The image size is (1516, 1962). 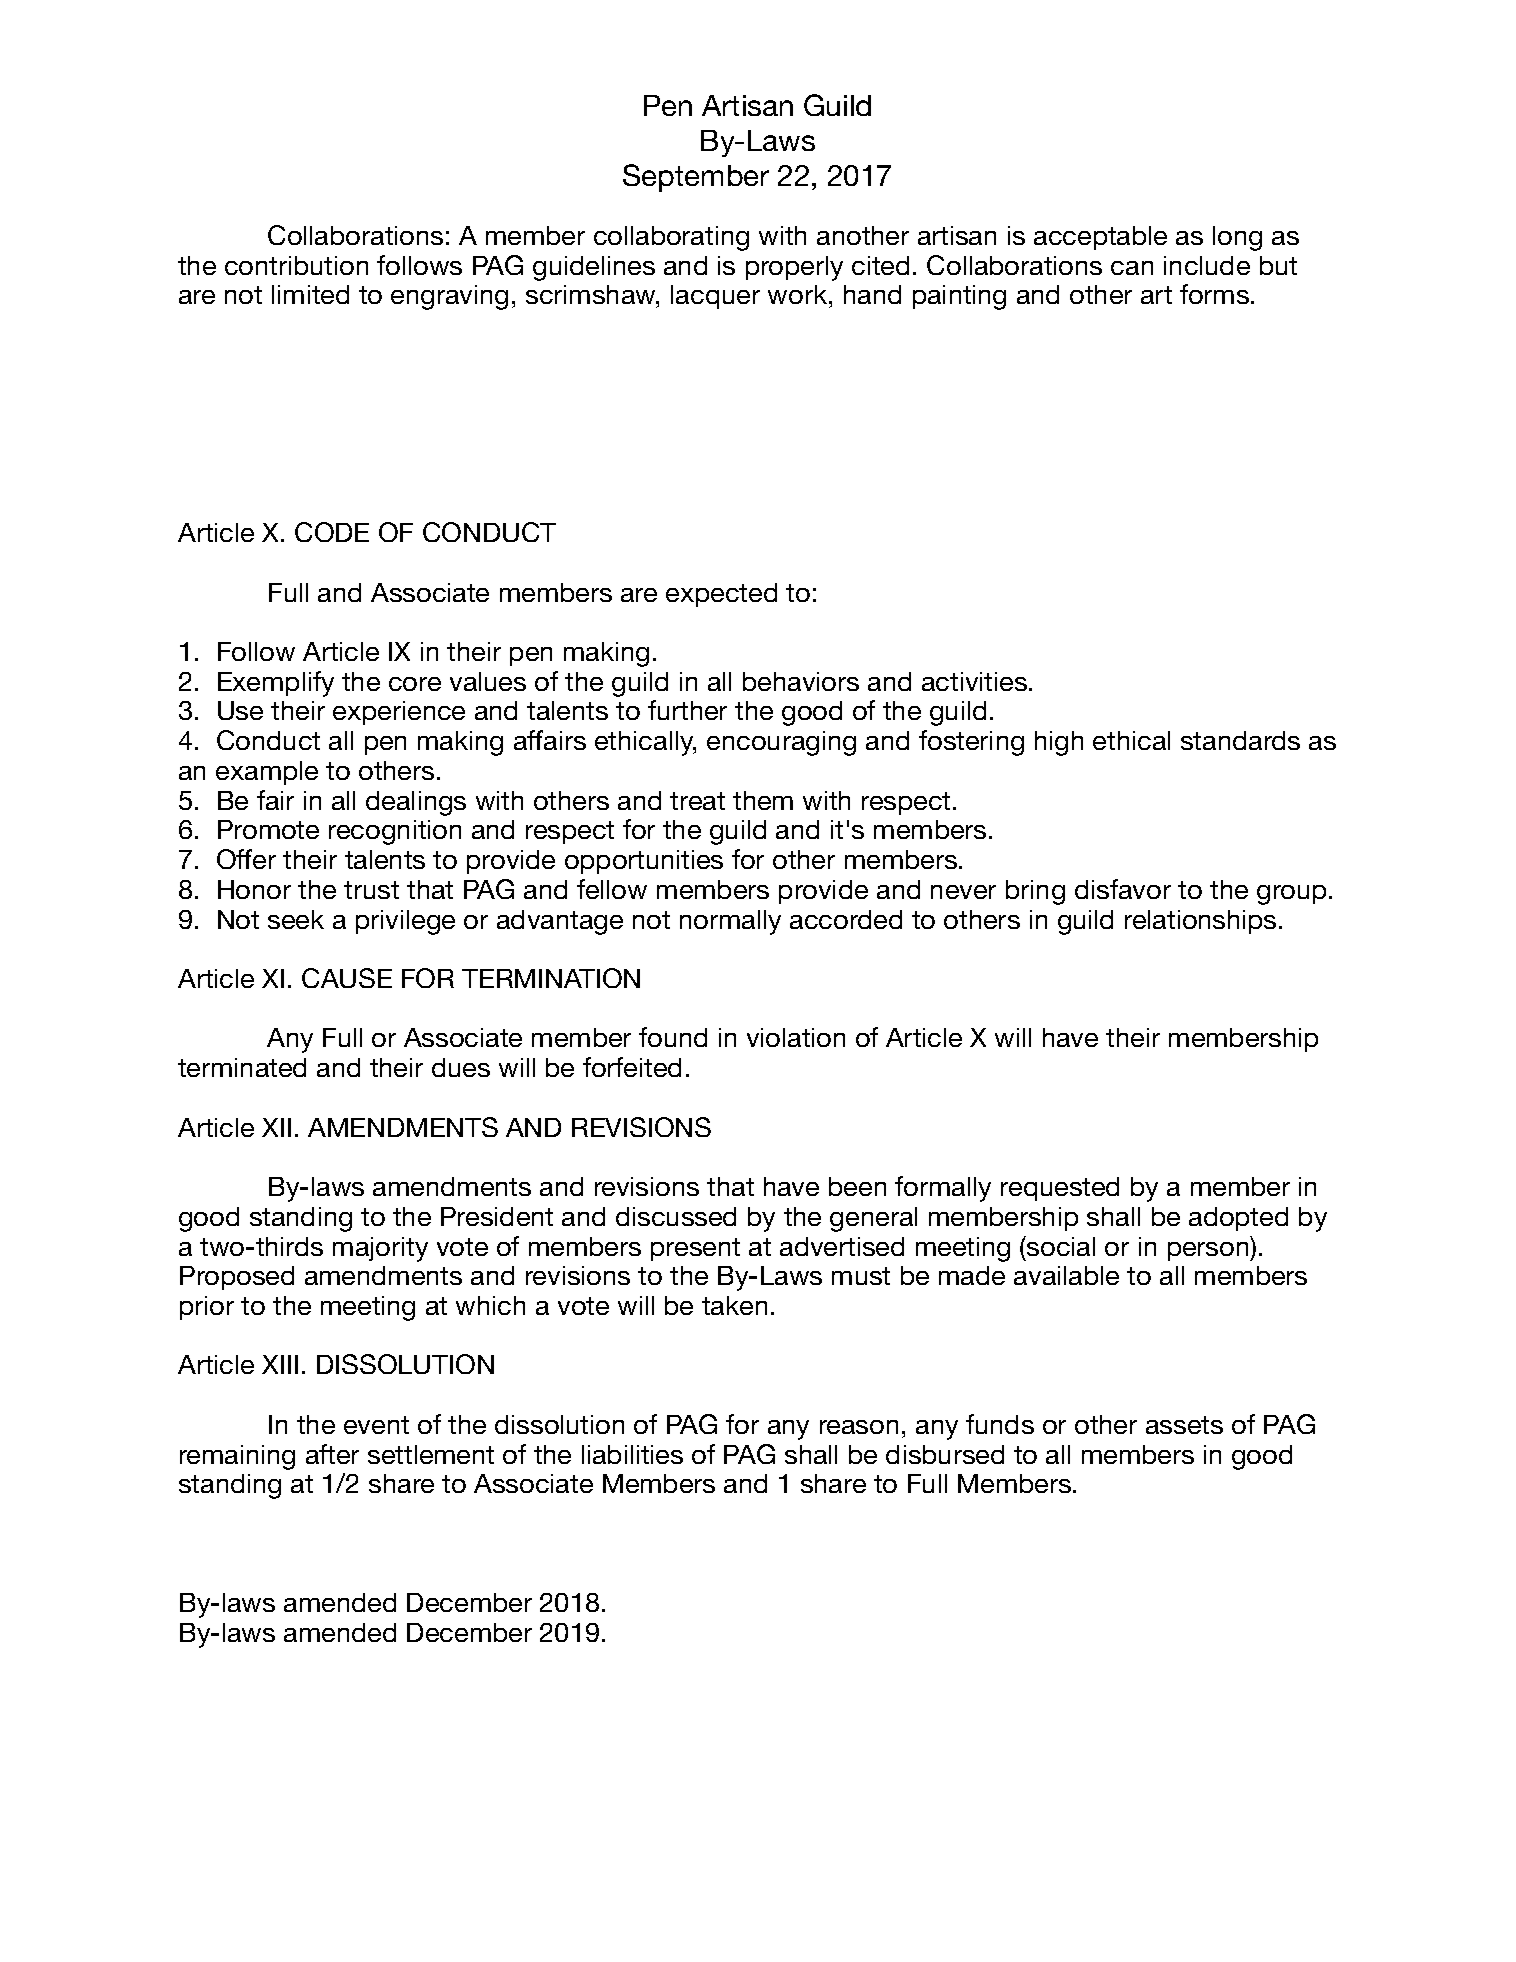 I want to click on reason, so click(x=859, y=1427).
